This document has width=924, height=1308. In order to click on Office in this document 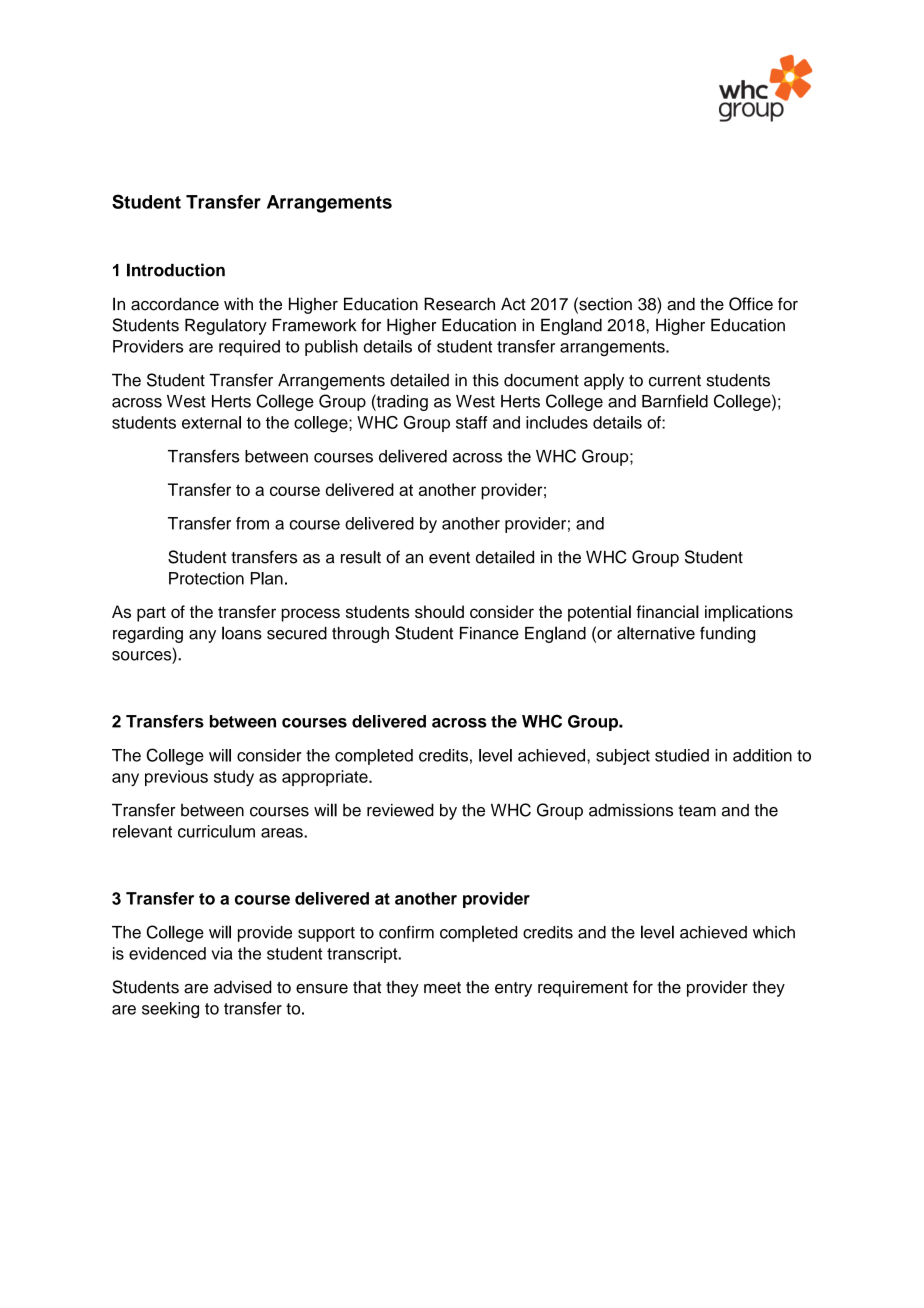, I will do `click(751, 304)`.
